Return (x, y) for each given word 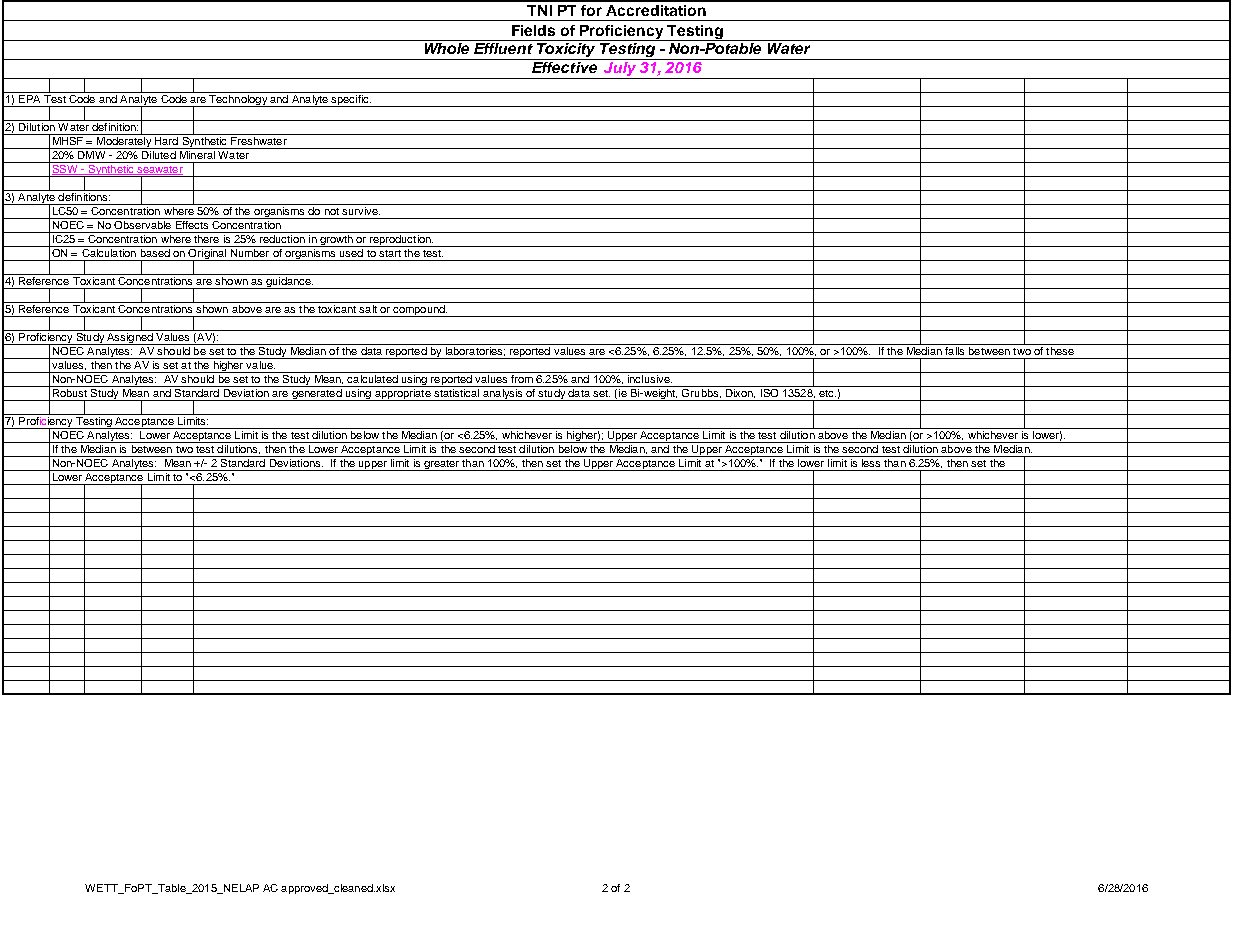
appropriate (402, 395)
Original (208, 254)
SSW (65, 168)
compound (419, 311)
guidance (288, 283)
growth (336, 241)
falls (955, 349)
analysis (503, 395)
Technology (238, 101)
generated (317, 395)
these (1060, 349)
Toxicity (567, 50)
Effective (564, 66)
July (620, 69)
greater (441, 465)
